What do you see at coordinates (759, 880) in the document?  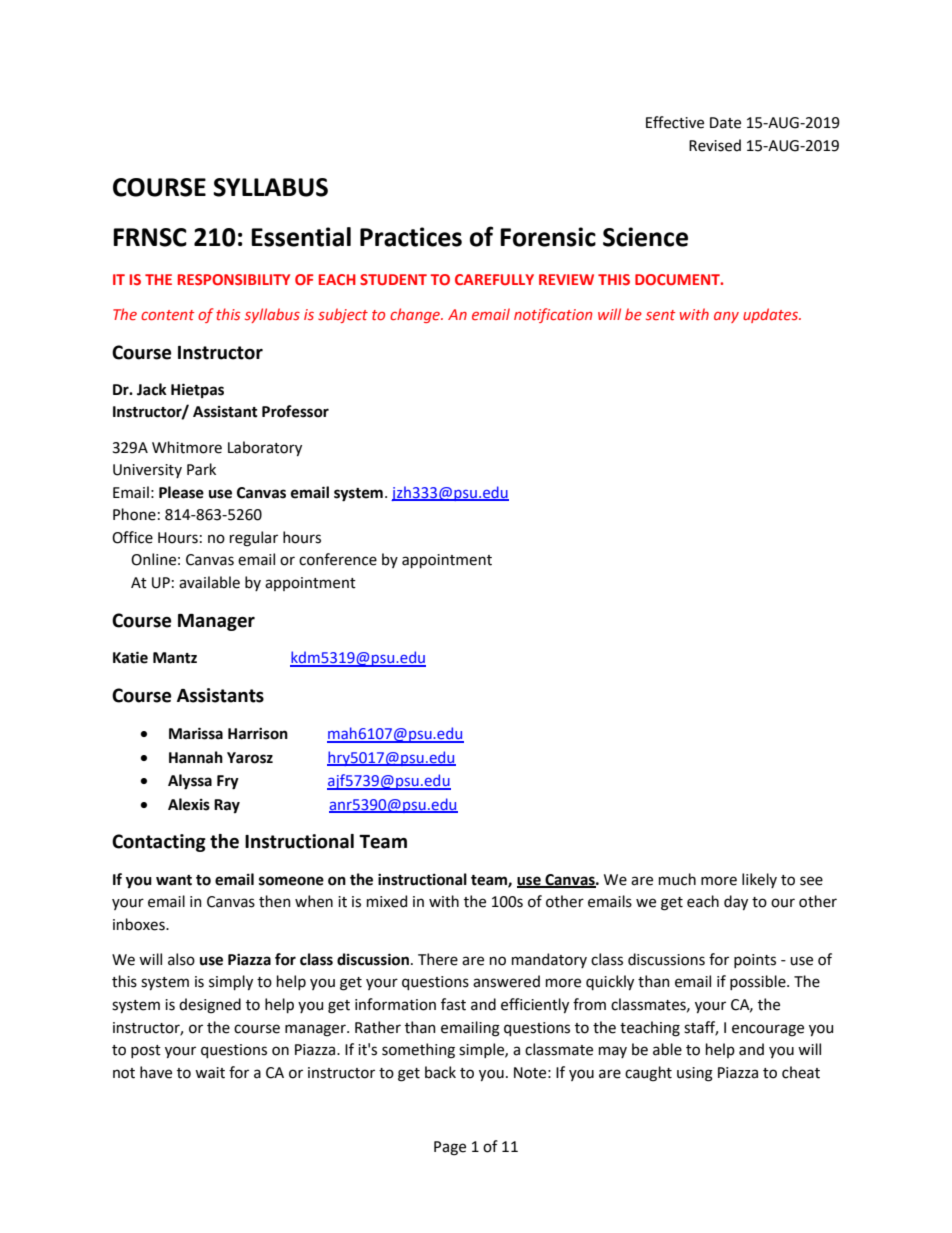 I see `likely` at bounding box center [759, 880].
